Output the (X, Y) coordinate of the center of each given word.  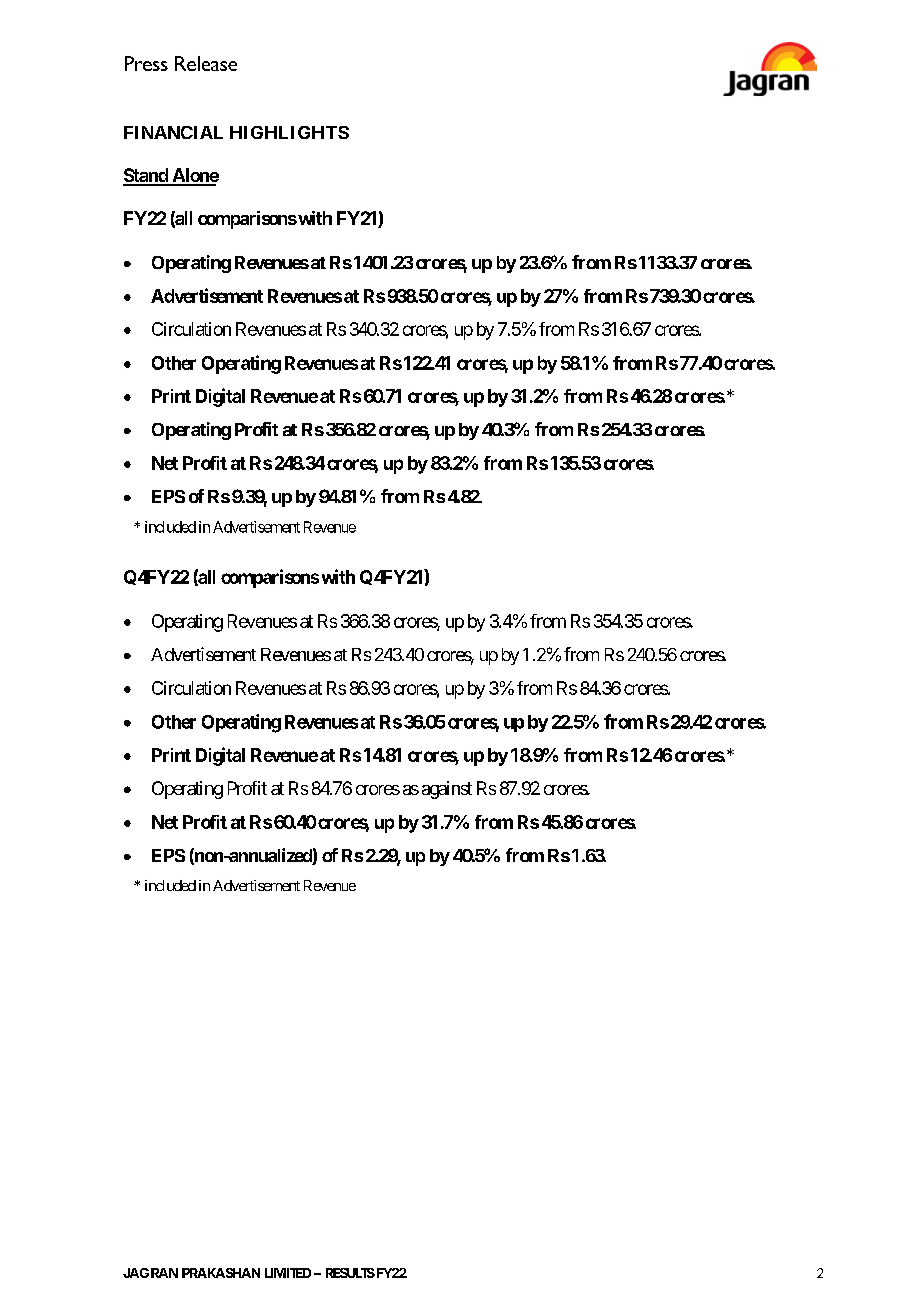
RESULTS (350, 1273)
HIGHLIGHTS (289, 132)
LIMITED (288, 1273)
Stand (146, 176)
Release (206, 63)
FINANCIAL (173, 132)
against (447, 790)
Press (146, 63)
